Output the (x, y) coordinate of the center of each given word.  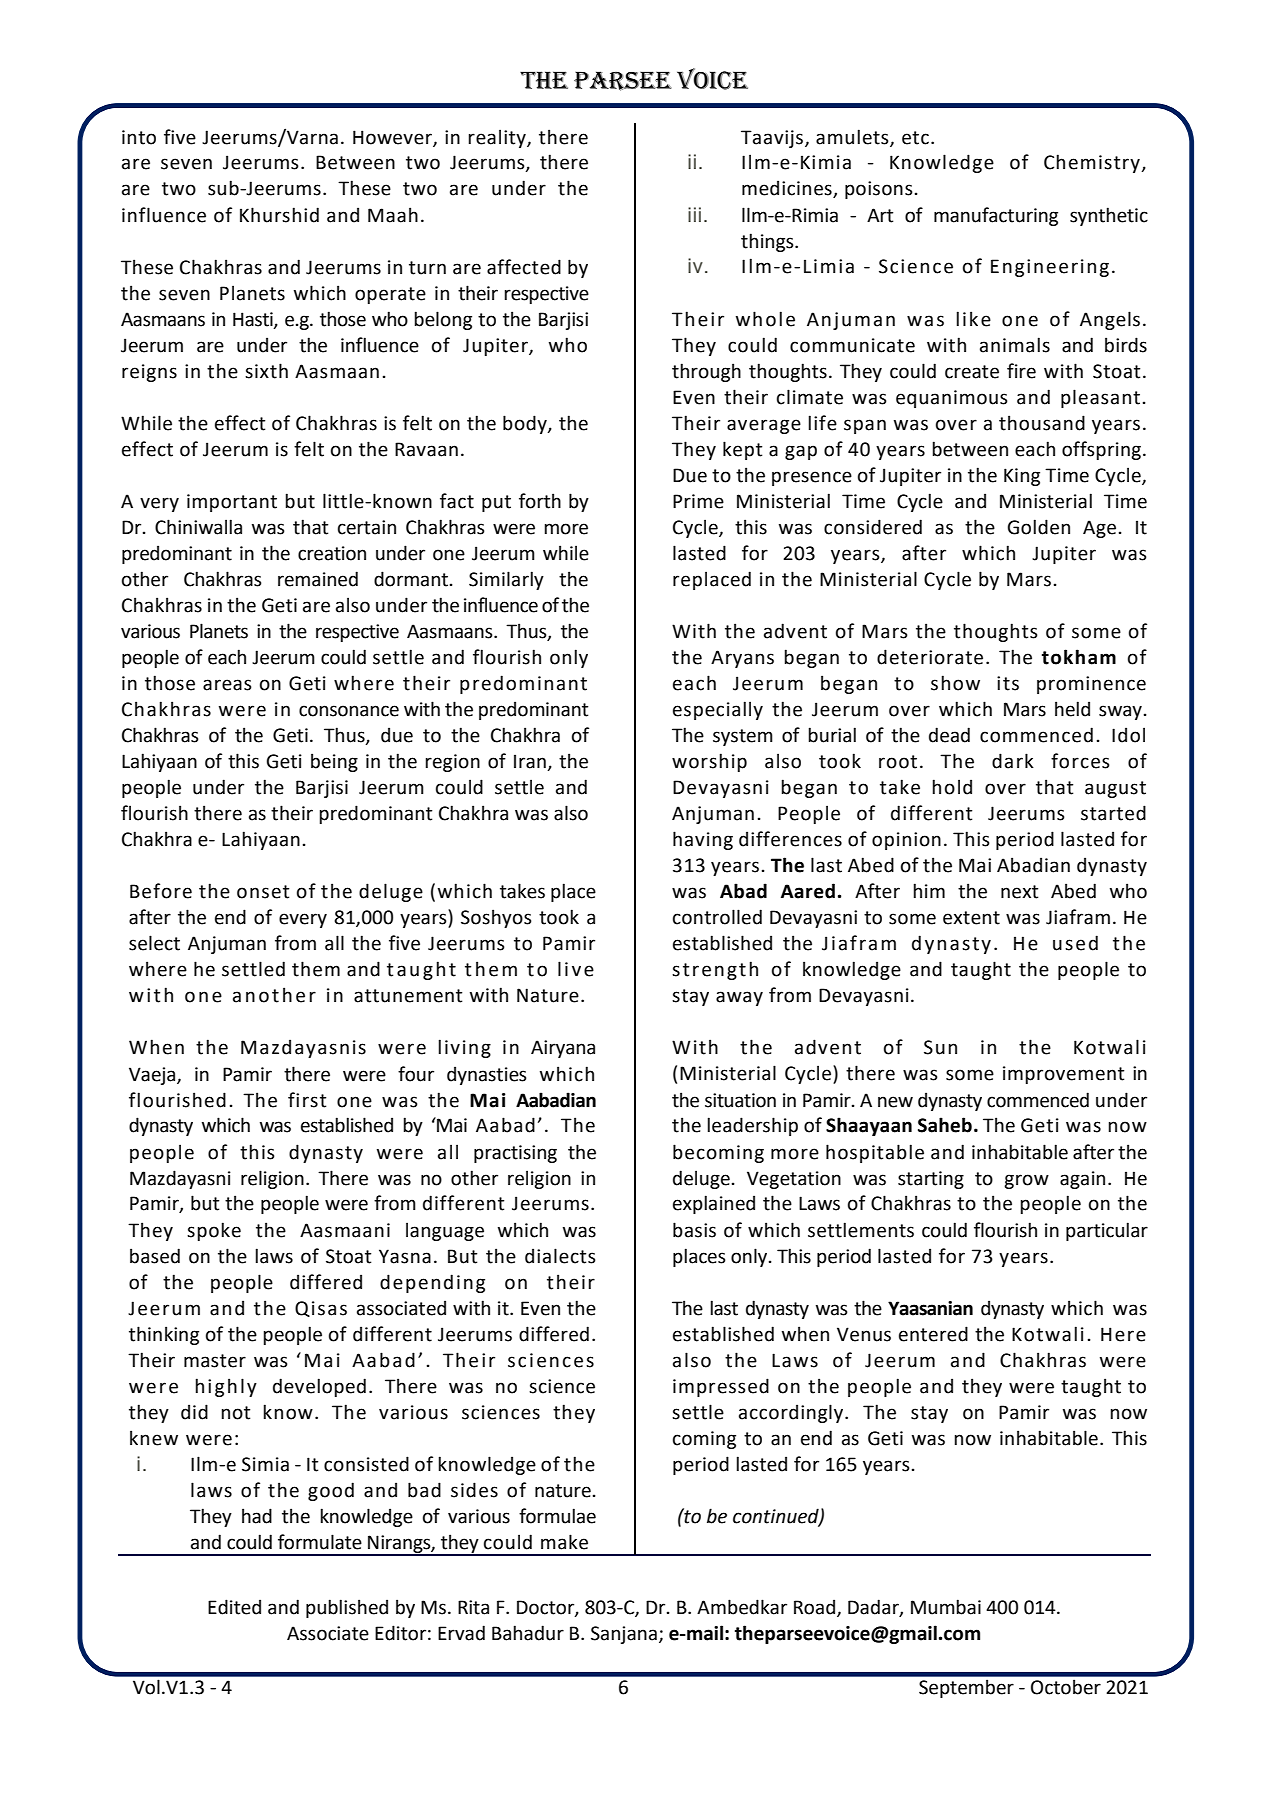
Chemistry (1093, 163)
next (1019, 892)
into (139, 137)
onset (263, 892)
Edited (234, 1607)
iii (694, 214)
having (703, 840)
